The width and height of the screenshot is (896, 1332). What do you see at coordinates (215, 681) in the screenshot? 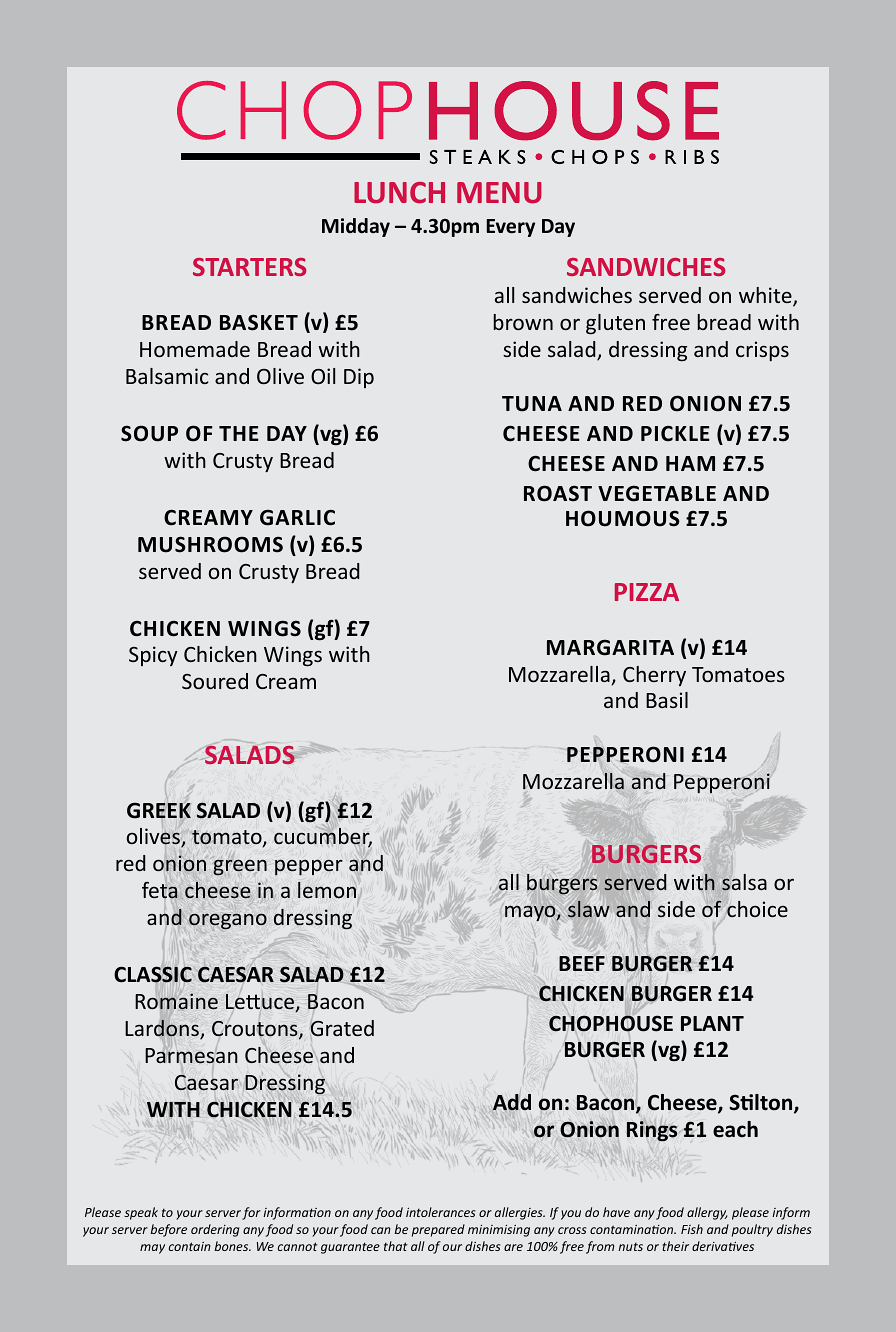
I see `Soured` at bounding box center [215, 681].
